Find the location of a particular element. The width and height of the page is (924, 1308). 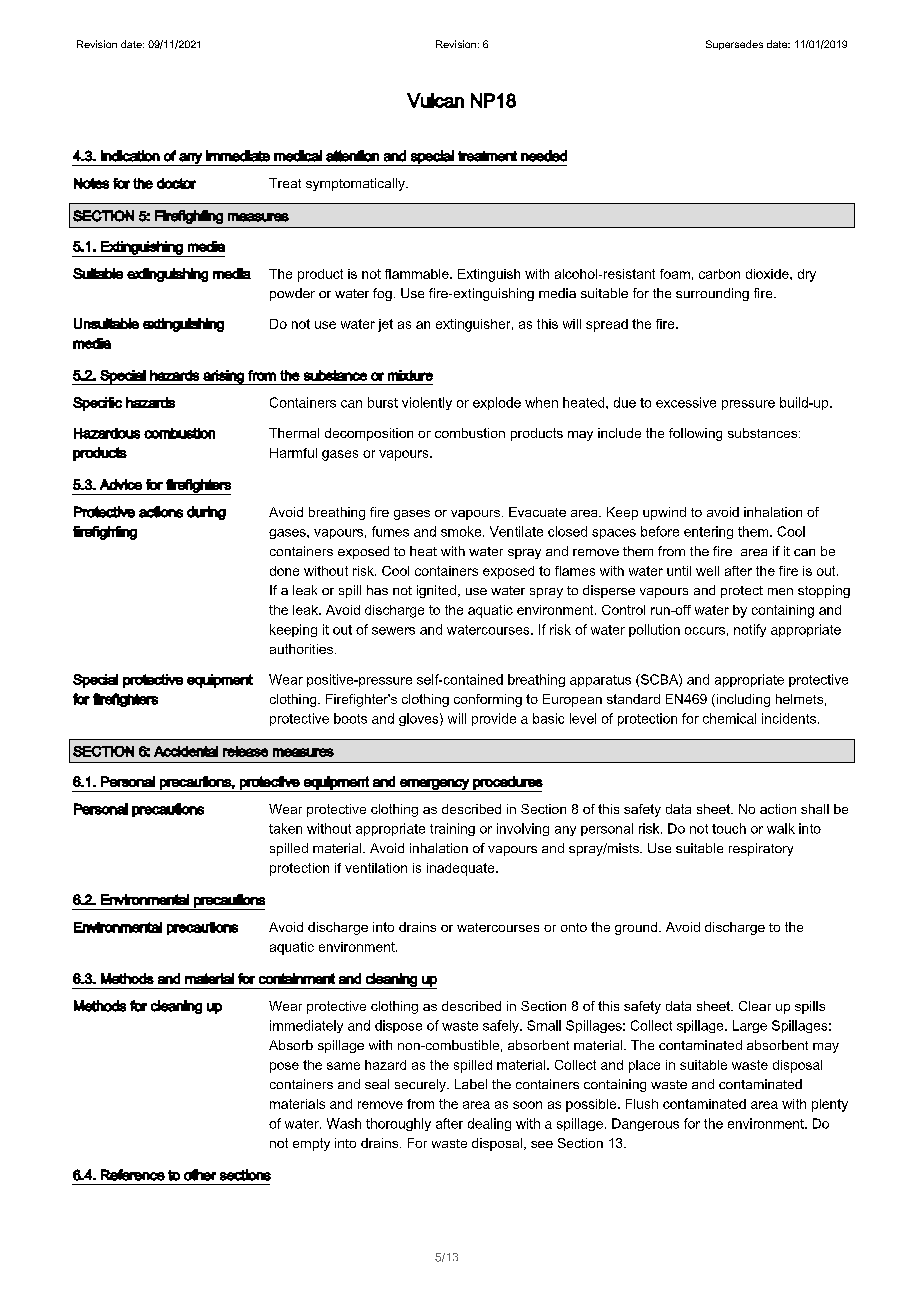

notify is located at coordinates (750, 630).
